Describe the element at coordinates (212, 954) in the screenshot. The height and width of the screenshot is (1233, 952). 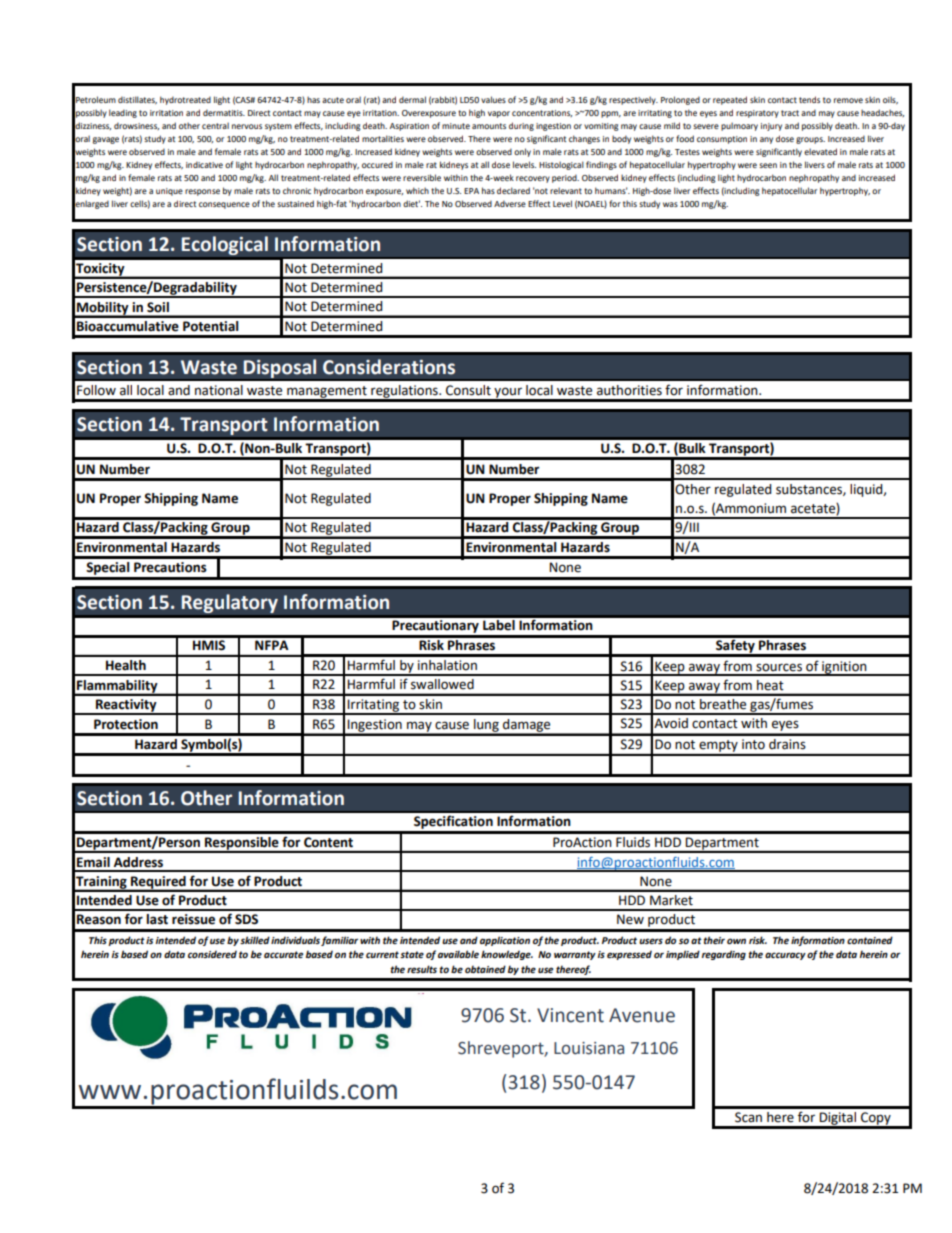
I see `considered` at that location.
